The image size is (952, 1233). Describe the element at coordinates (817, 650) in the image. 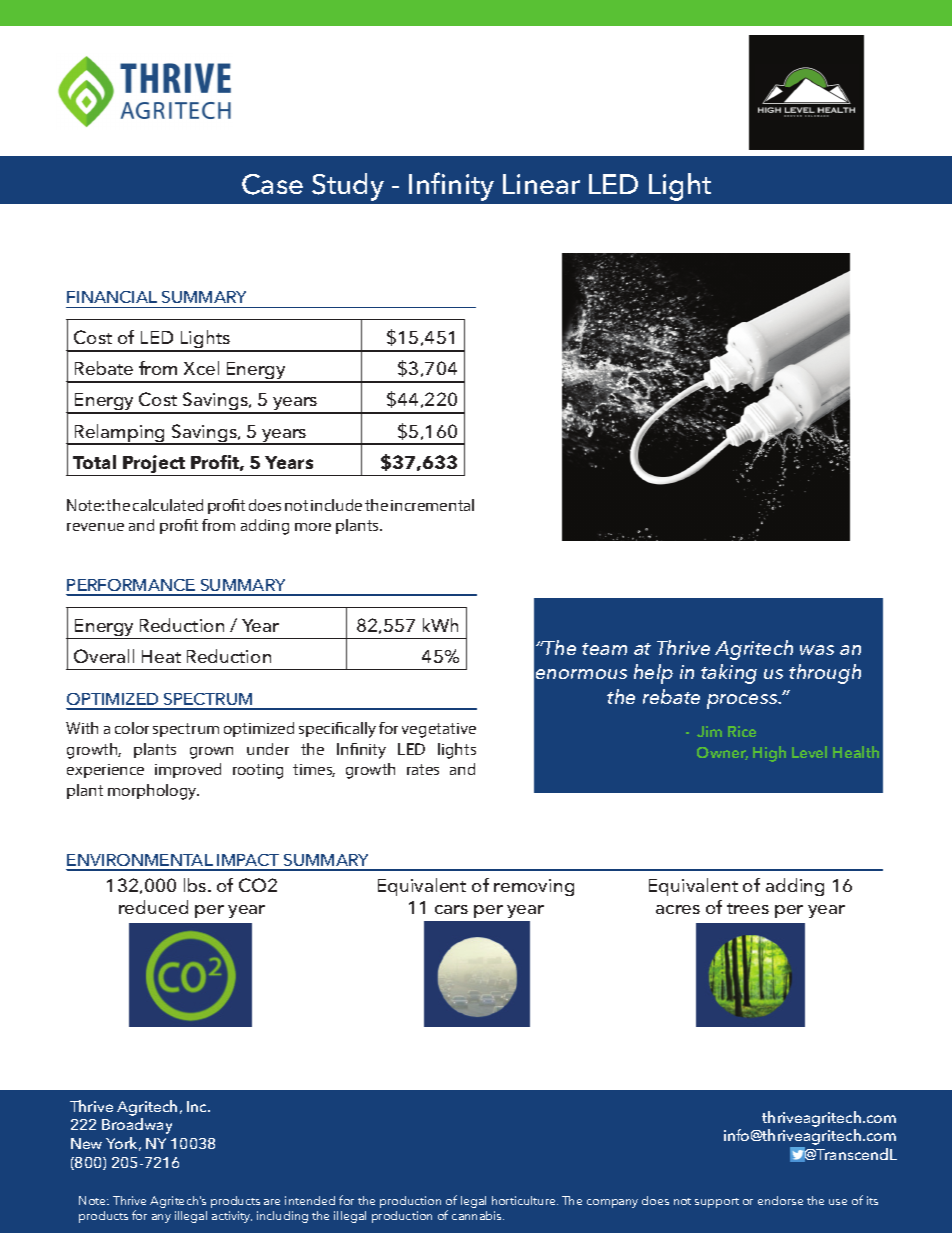

I see `was` at that location.
